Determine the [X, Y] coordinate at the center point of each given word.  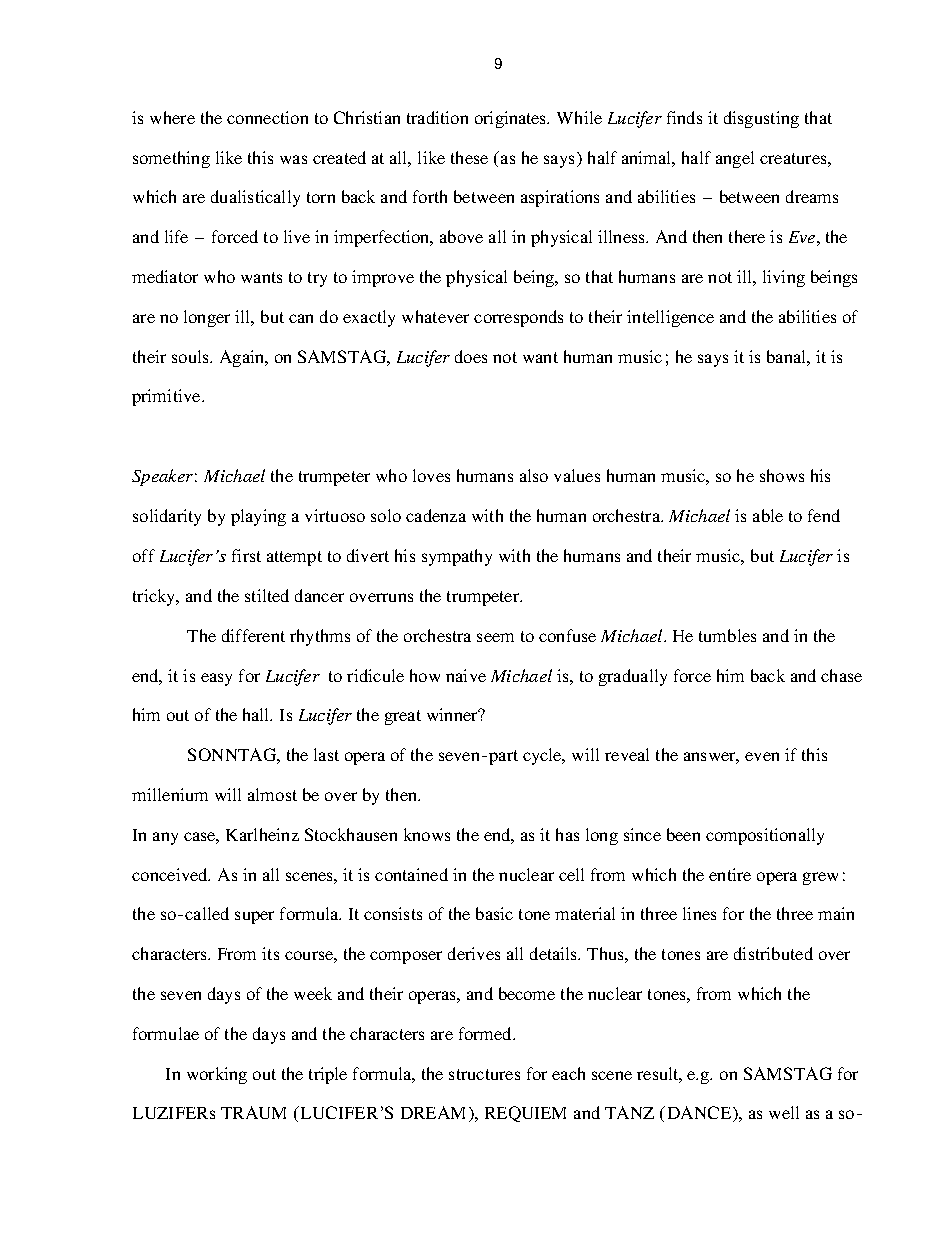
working [217, 1075]
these [469, 157]
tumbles [727, 635]
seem [495, 637]
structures [484, 1074]
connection [267, 117]
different [253, 635]
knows [427, 834]
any [165, 838]
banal [787, 356]
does [471, 356]
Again [243, 358]
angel [735, 159]
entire [730, 874]
